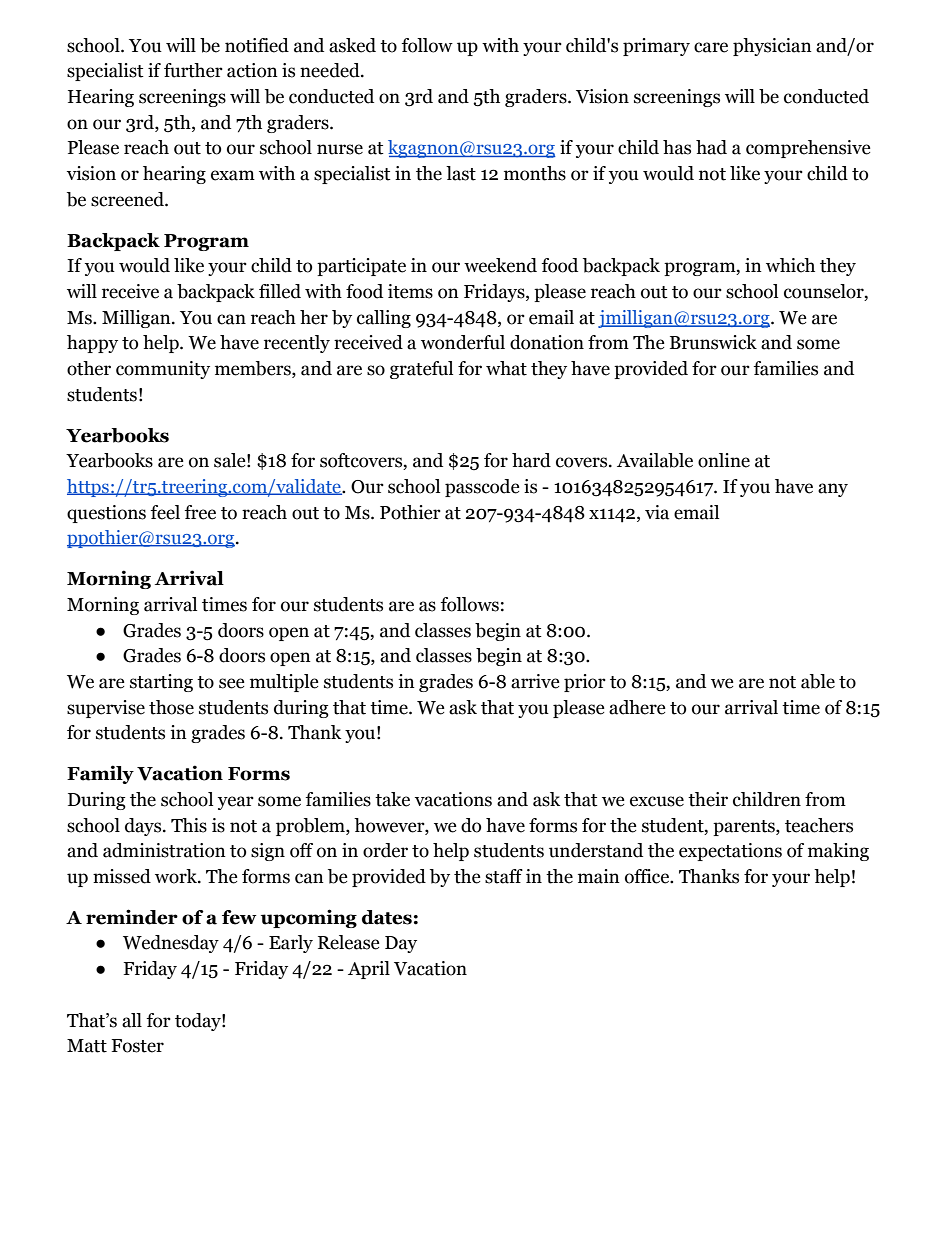 The height and width of the page is (1233, 952). Describe the element at coordinates (482, 488) in the page. I see `passcode` at that location.
